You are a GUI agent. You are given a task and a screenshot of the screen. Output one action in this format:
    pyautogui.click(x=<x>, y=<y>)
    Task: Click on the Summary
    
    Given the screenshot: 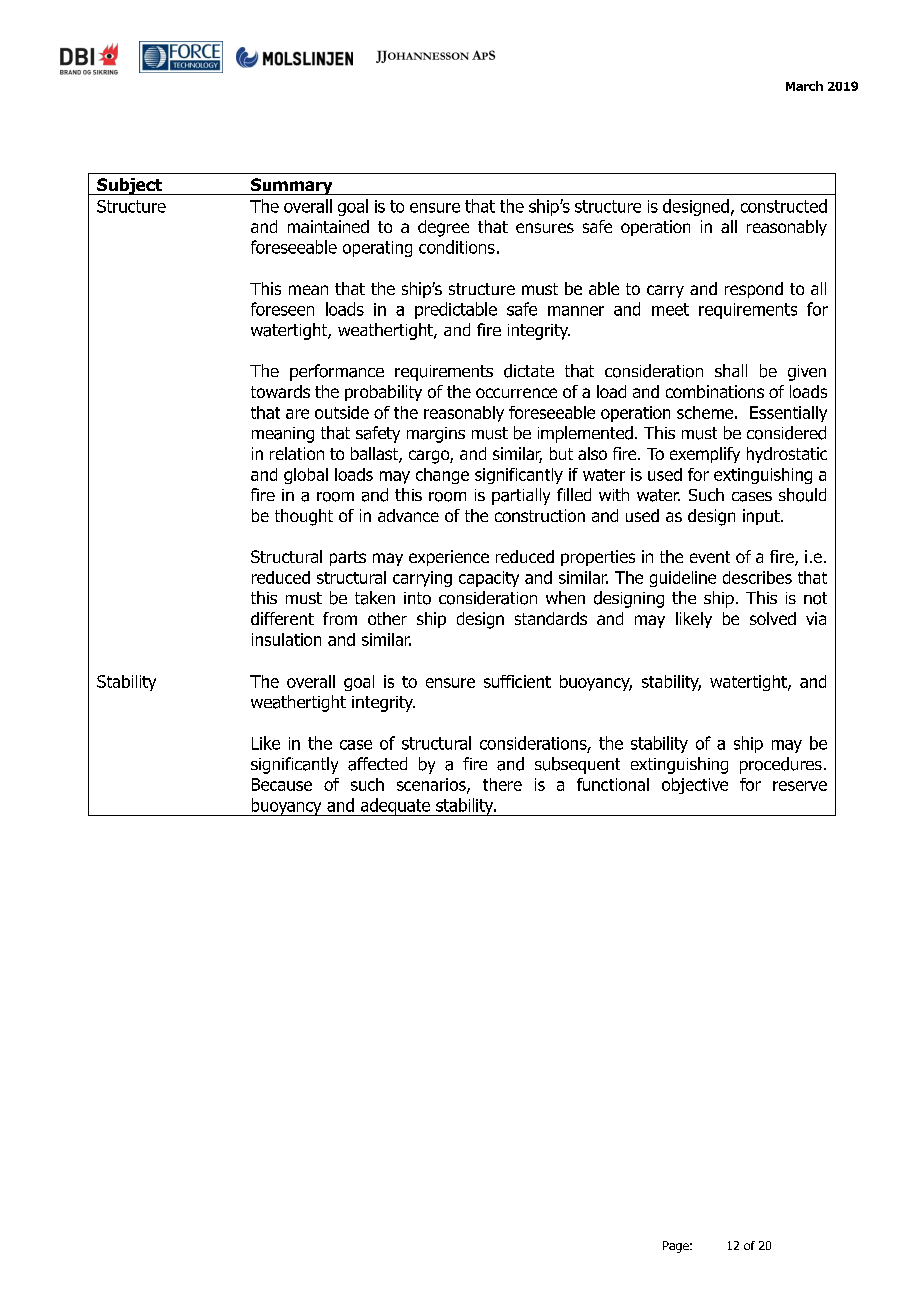 What is the action you would take?
    pyautogui.click(x=292, y=186)
